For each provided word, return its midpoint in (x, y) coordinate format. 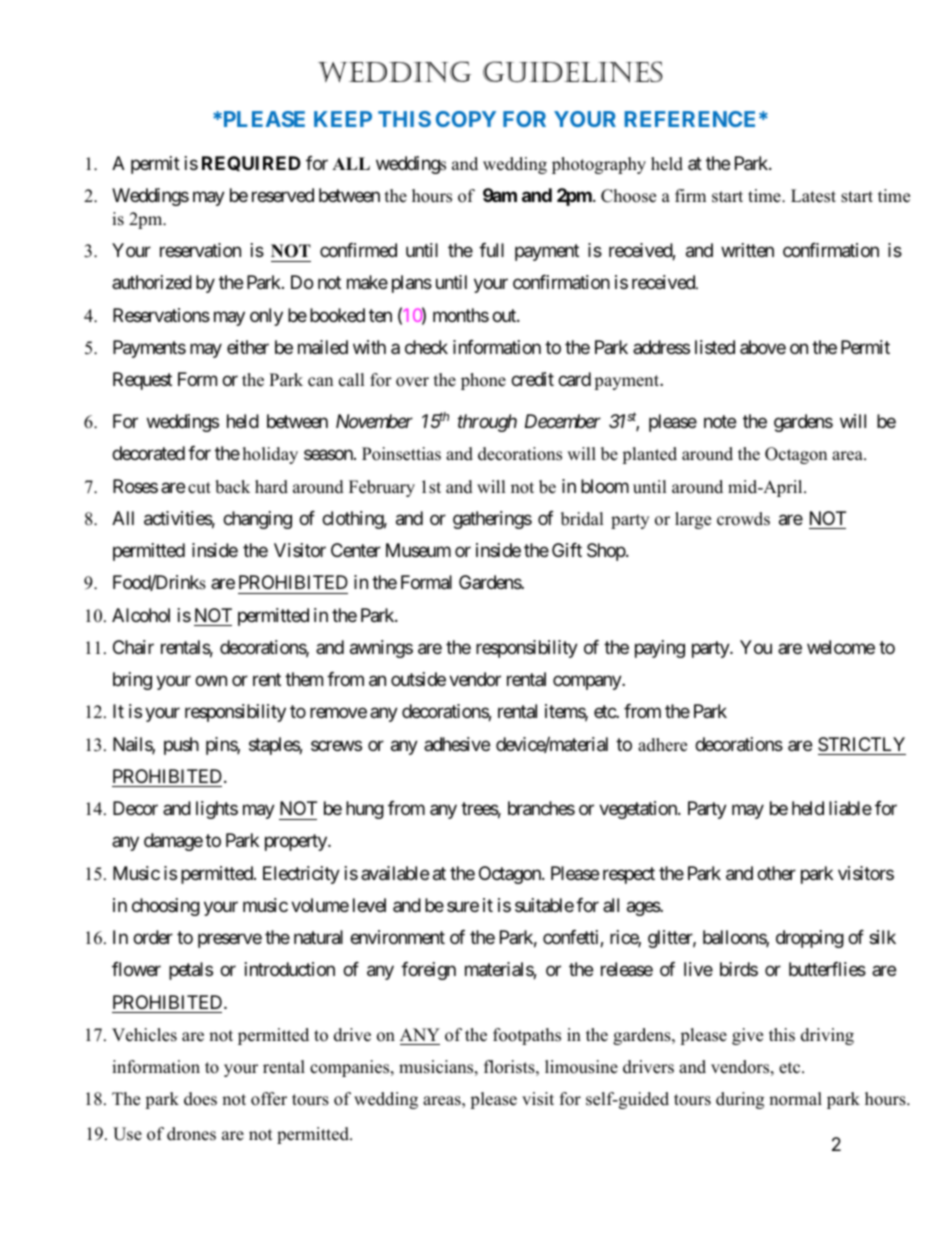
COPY (466, 119)
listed (715, 347)
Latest (813, 196)
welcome (841, 647)
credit (532, 379)
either (248, 347)
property (297, 842)
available (395, 873)
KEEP (343, 119)
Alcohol (141, 615)
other (776, 873)
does (200, 1099)
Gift (567, 550)
